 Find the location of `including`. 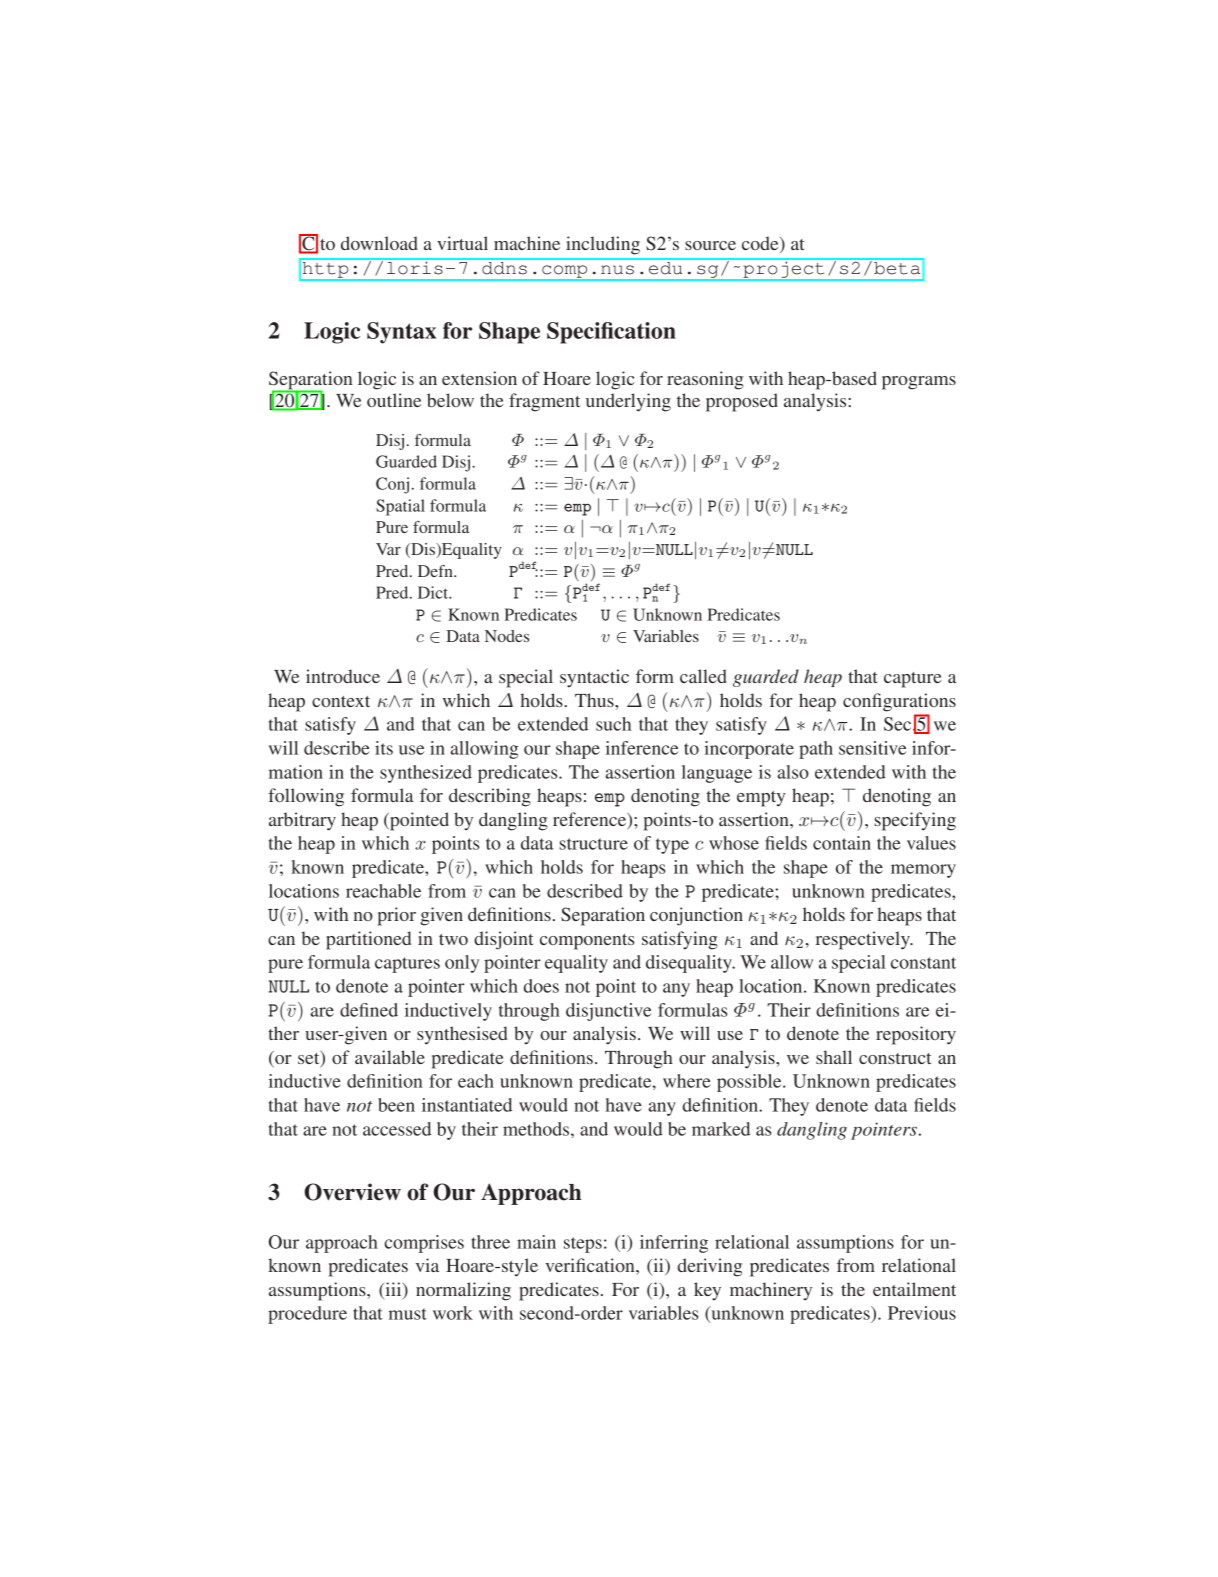

including is located at coordinates (603, 245).
